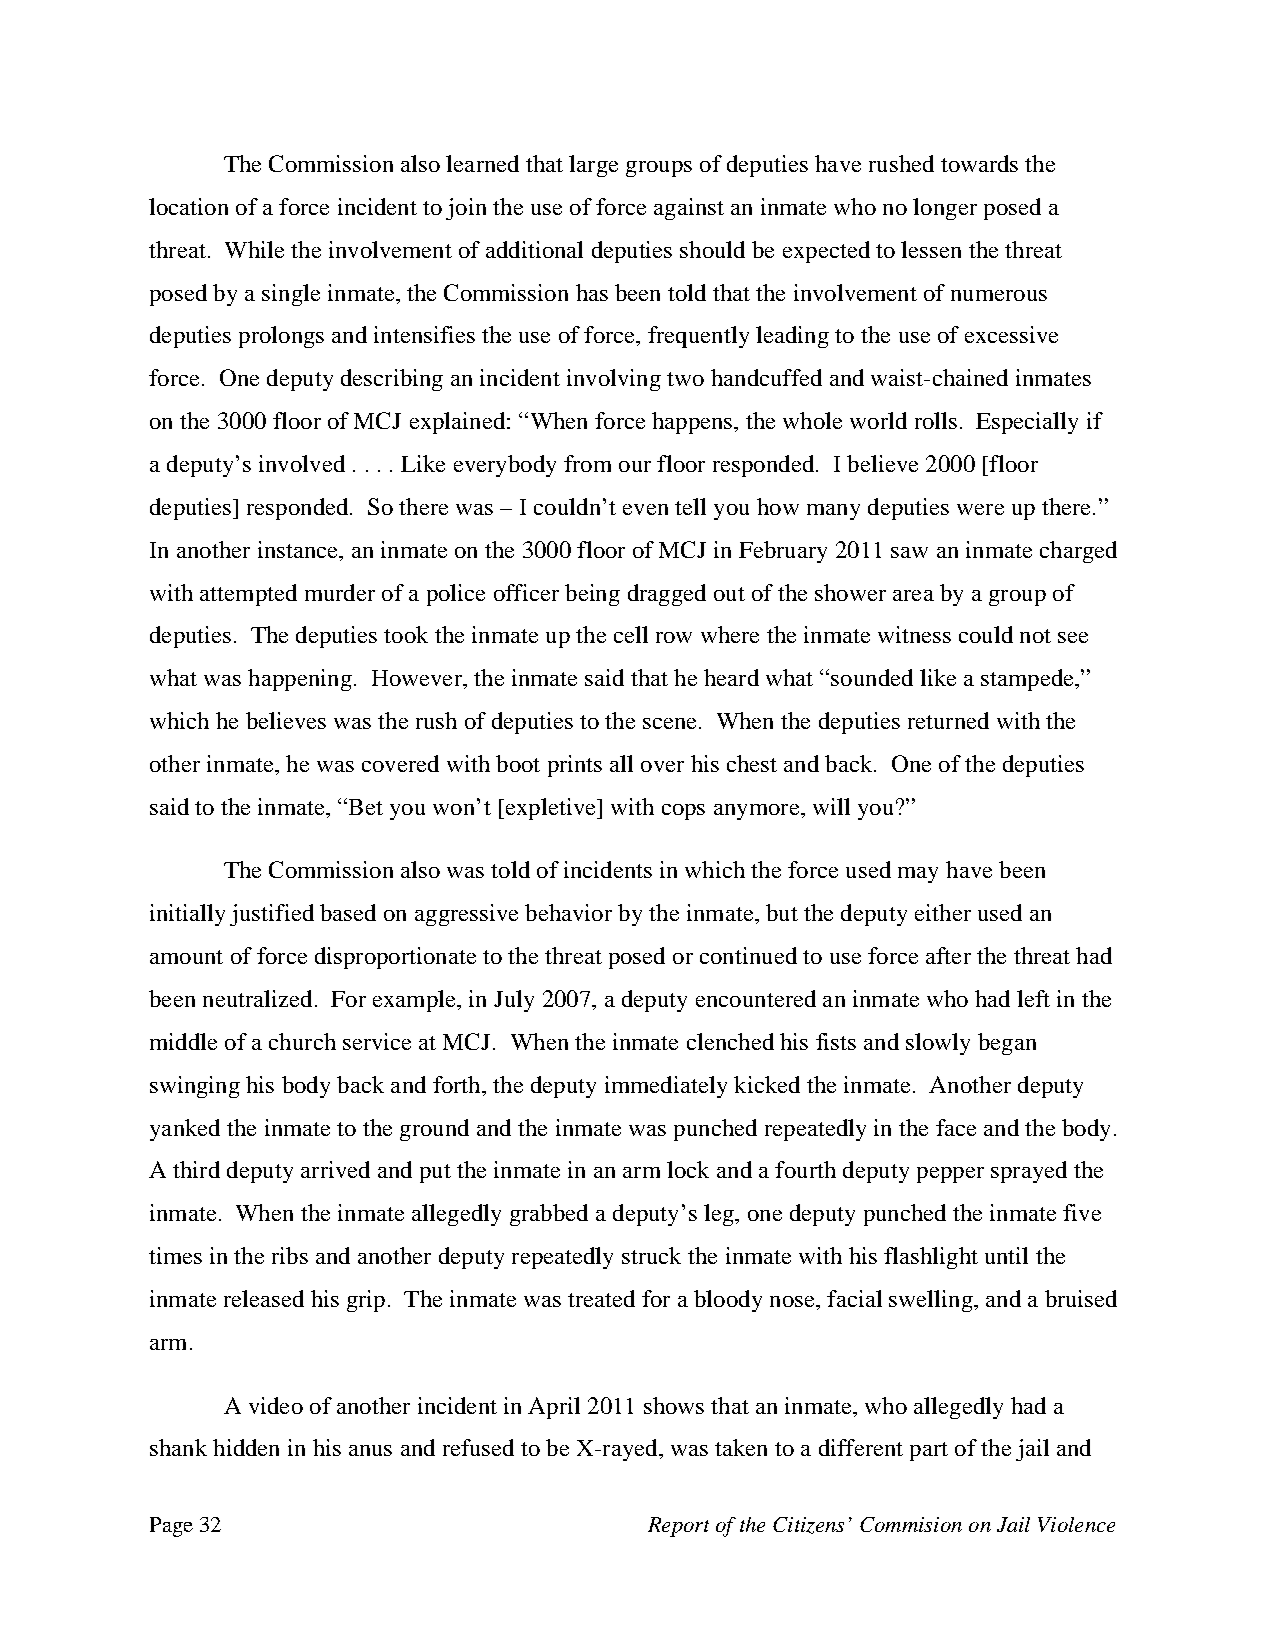 This document has height=1640, width=1267. I want to click on large, so click(593, 166).
